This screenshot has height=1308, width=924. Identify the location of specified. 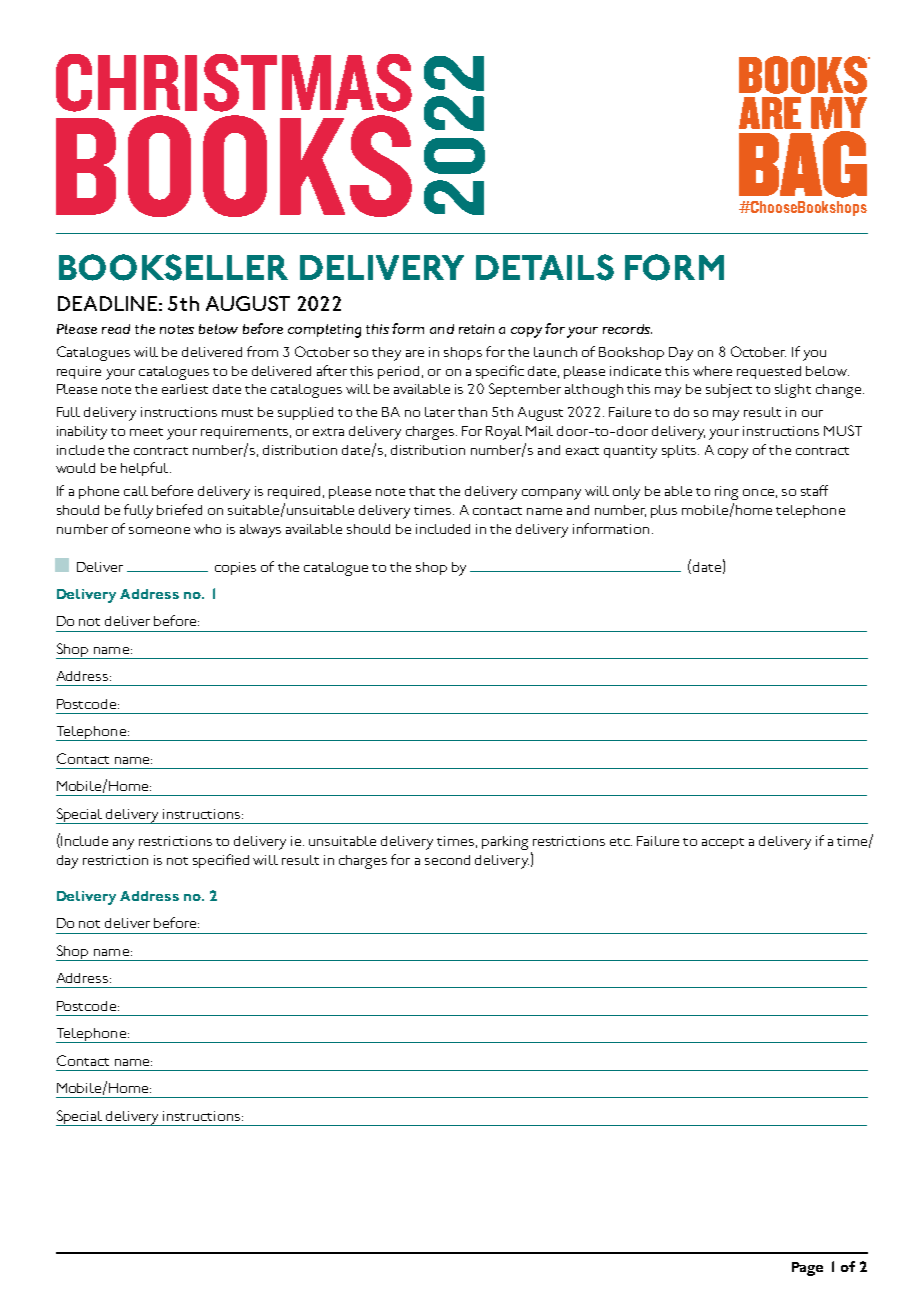
(221, 861).
